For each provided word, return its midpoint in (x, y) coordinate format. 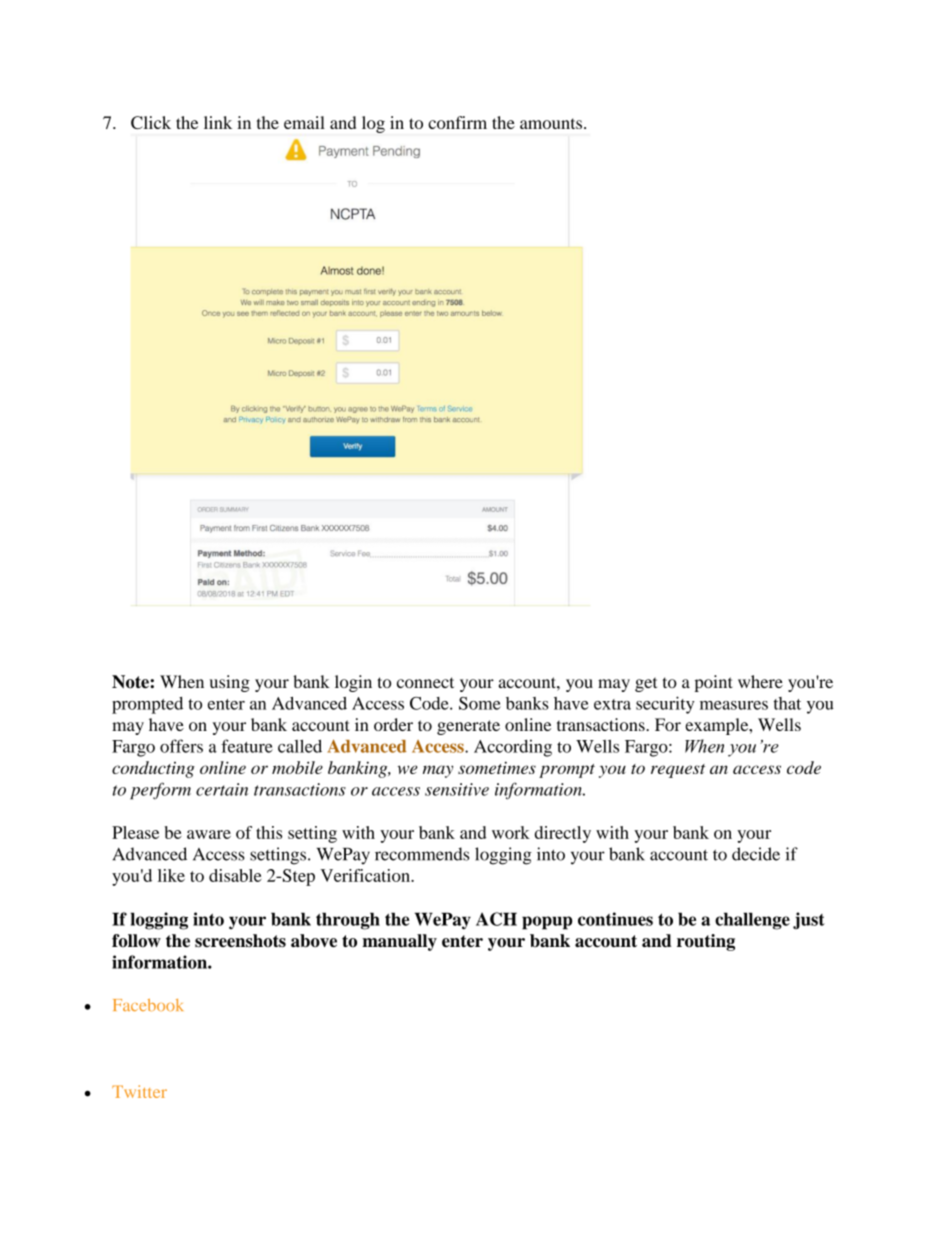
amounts (551, 123)
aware (209, 834)
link (218, 122)
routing (706, 942)
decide (756, 854)
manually (399, 942)
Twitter (139, 1091)
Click (151, 122)
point (714, 683)
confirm (457, 122)
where (760, 681)
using (230, 683)
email (304, 122)
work (511, 832)
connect (425, 682)
